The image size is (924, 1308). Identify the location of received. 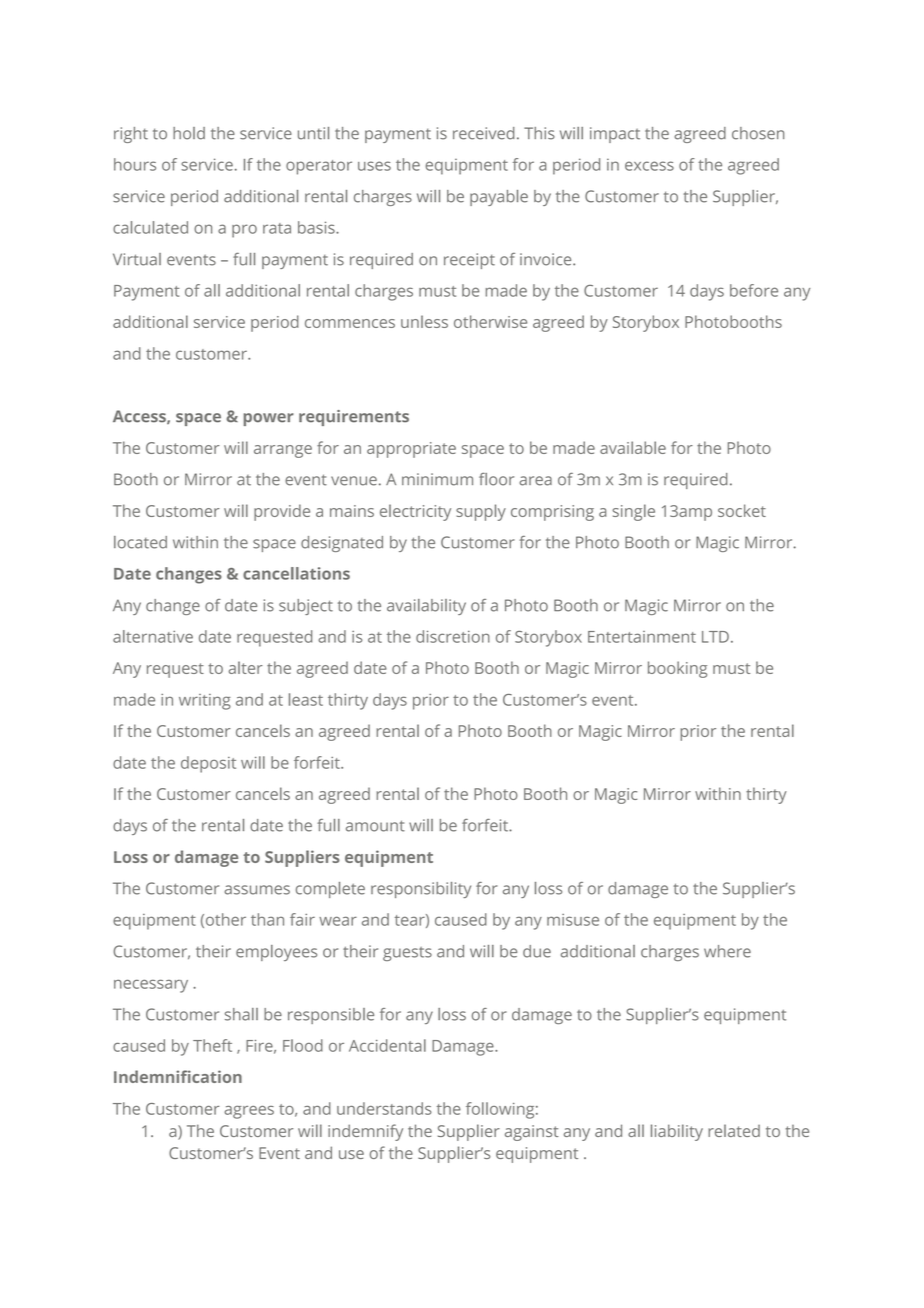
(484, 133).
